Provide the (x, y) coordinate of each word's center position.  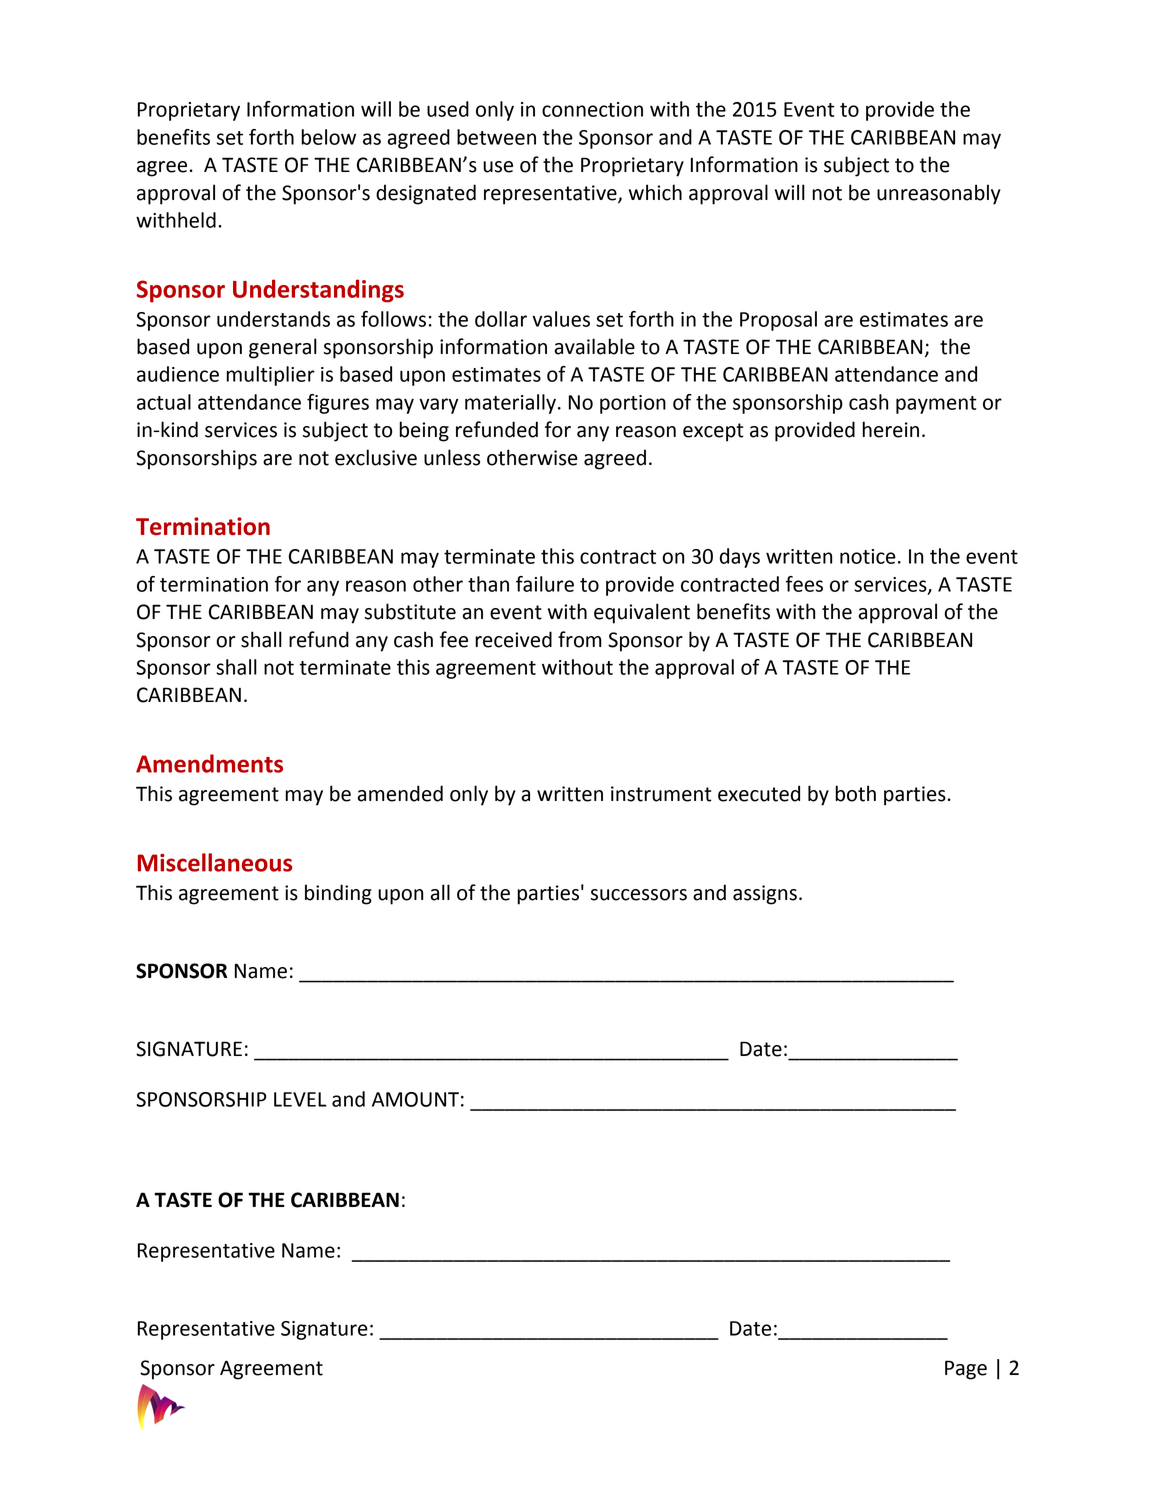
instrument (661, 794)
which (655, 192)
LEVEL (300, 1099)
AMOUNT (415, 1099)
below (328, 137)
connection (592, 109)
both (855, 793)
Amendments (209, 763)
